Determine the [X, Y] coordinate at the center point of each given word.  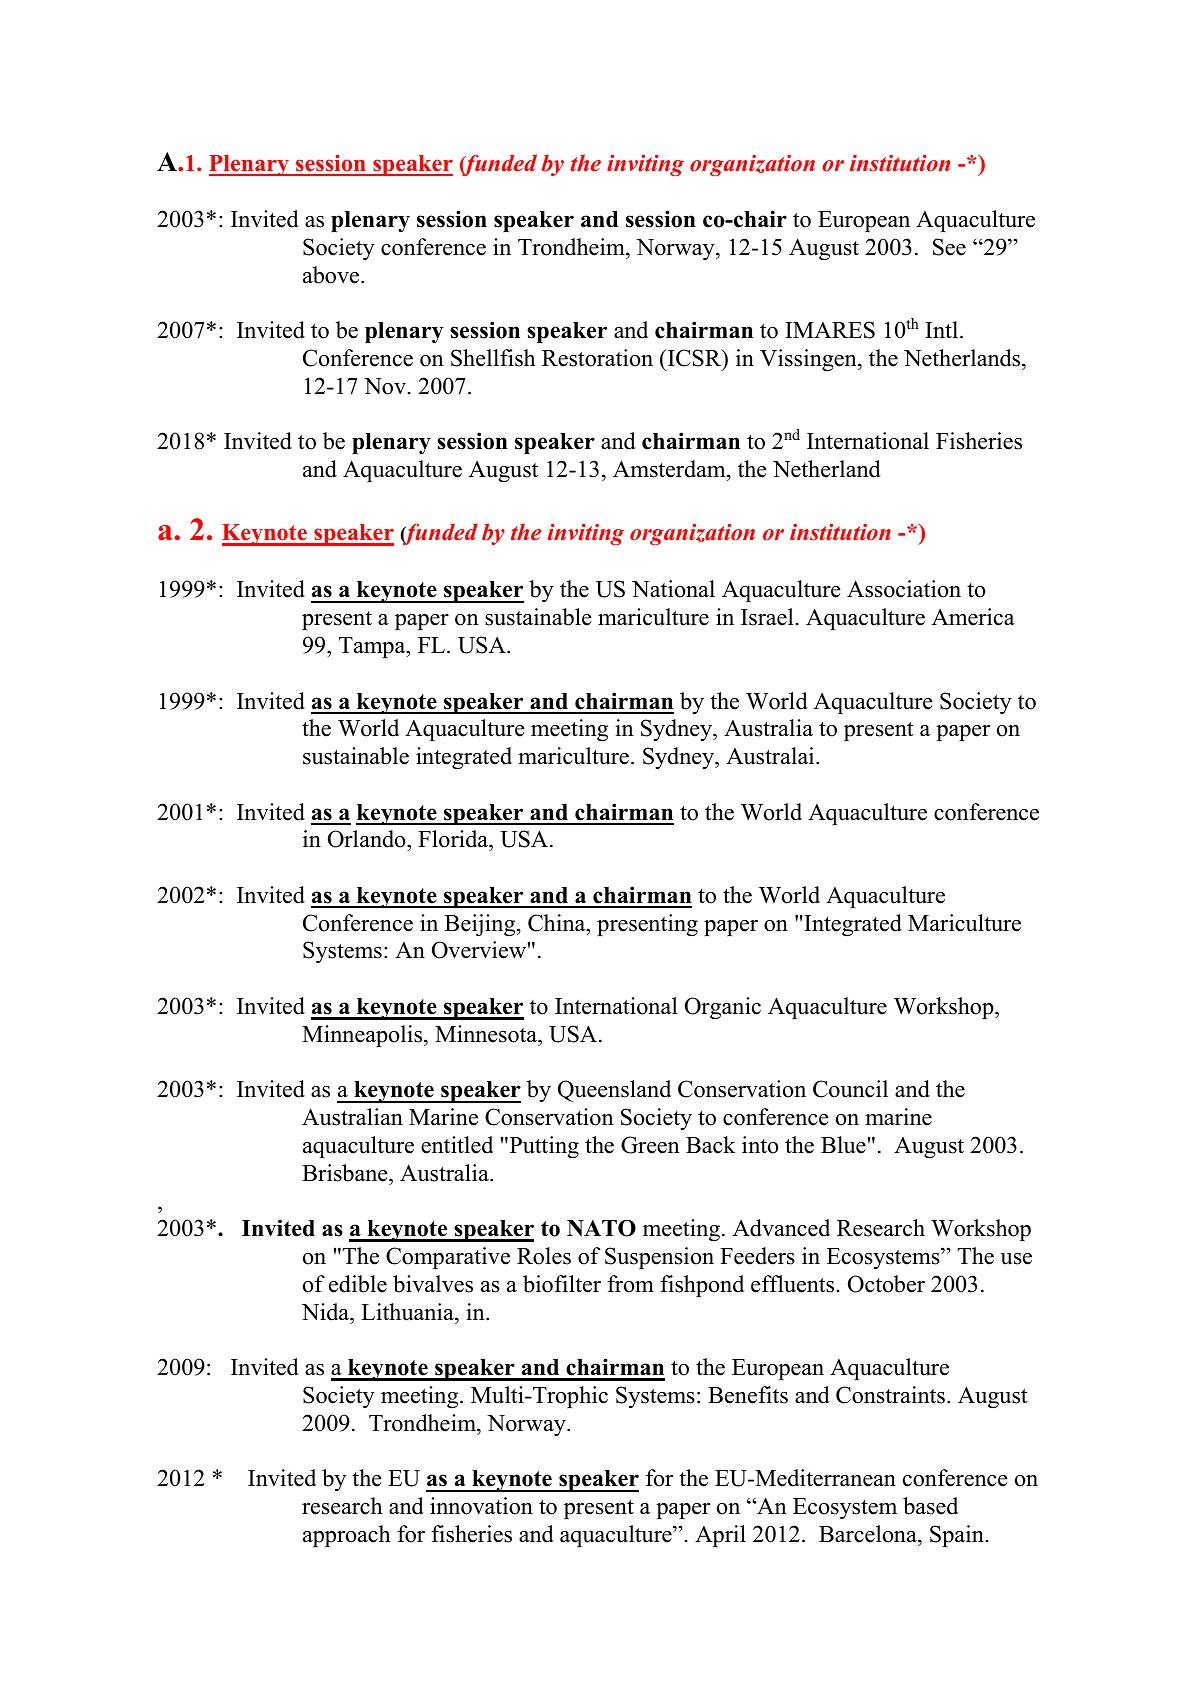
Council [850, 1089]
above [332, 275]
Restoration [597, 358]
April [720, 1536]
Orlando [368, 840]
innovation [481, 1506]
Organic [723, 1008]
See [949, 247]
